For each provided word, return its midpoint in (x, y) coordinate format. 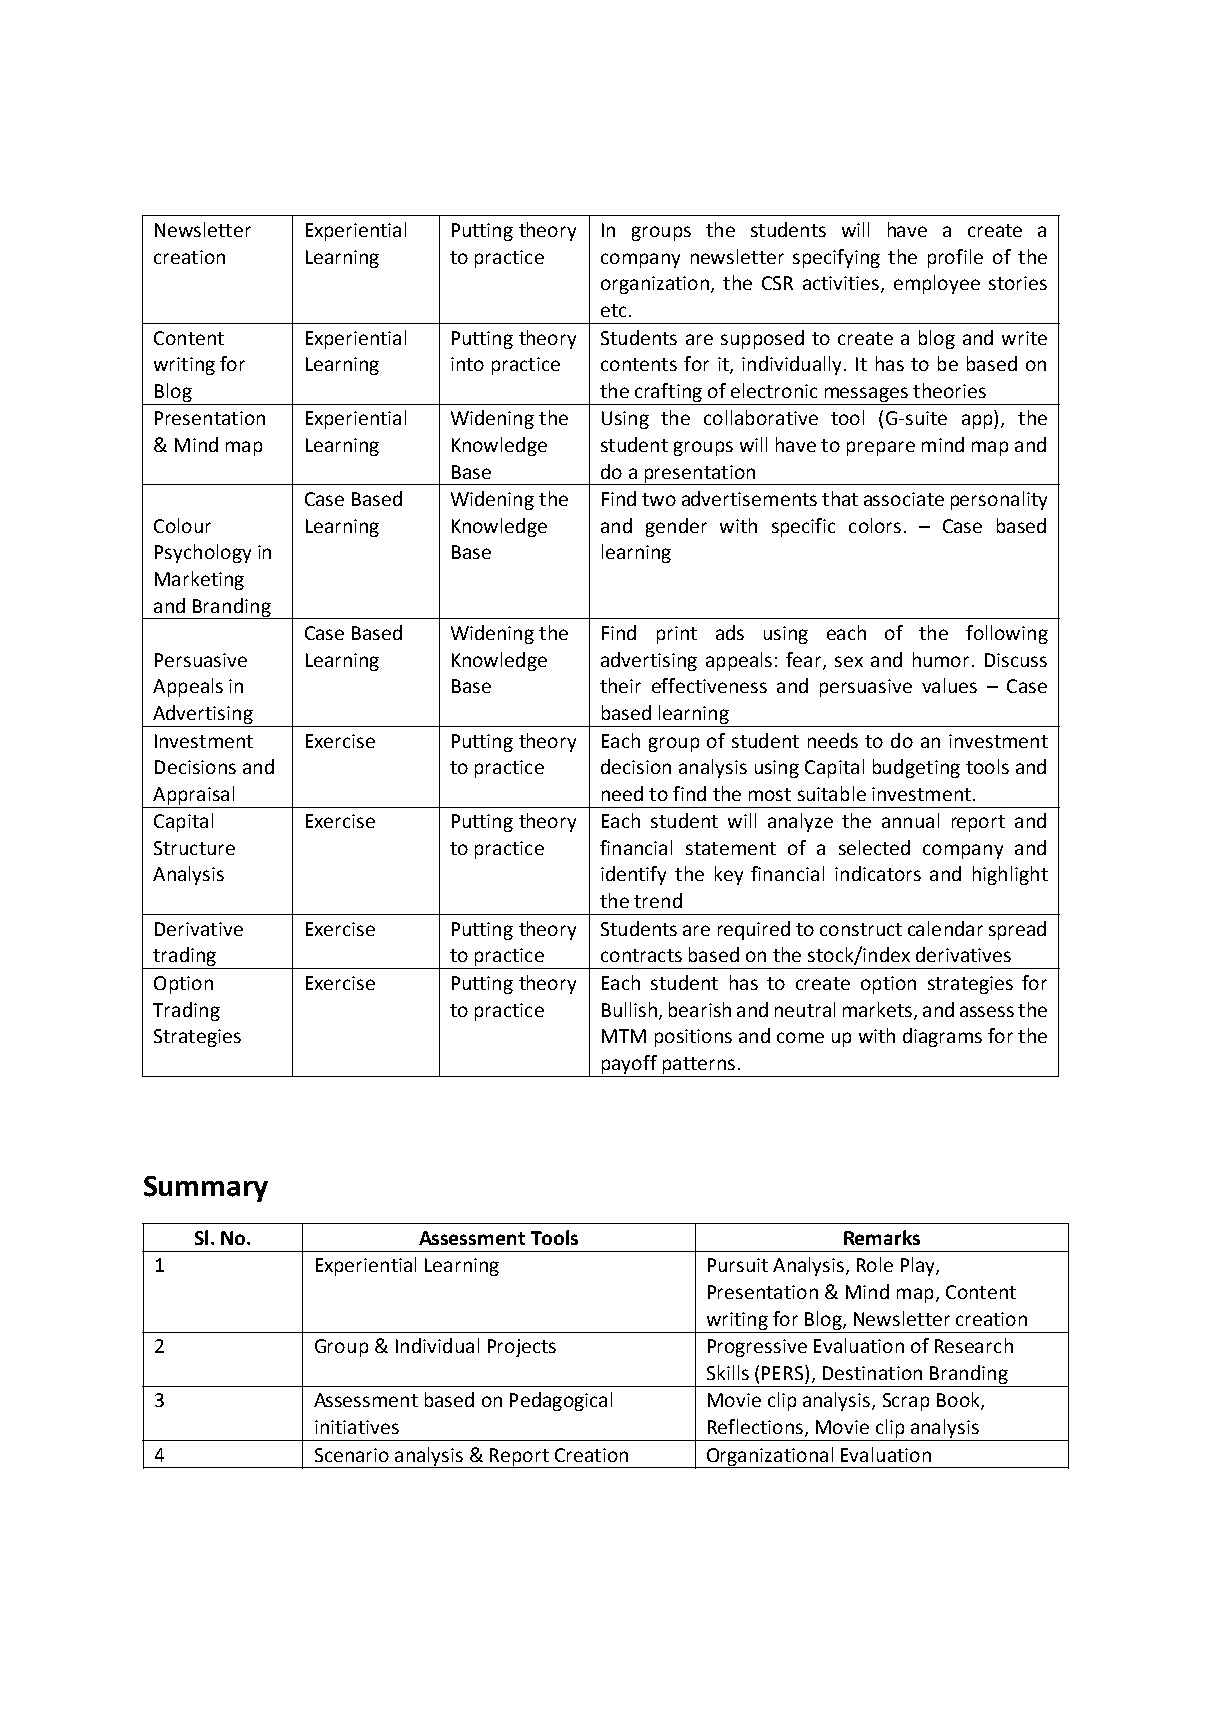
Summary (206, 1189)
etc (613, 310)
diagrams (942, 1037)
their (620, 685)
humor (941, 659)
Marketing (199, 580)
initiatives (357, 1427)
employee (937, 284)
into (467, 364)
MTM (624, 1036)
